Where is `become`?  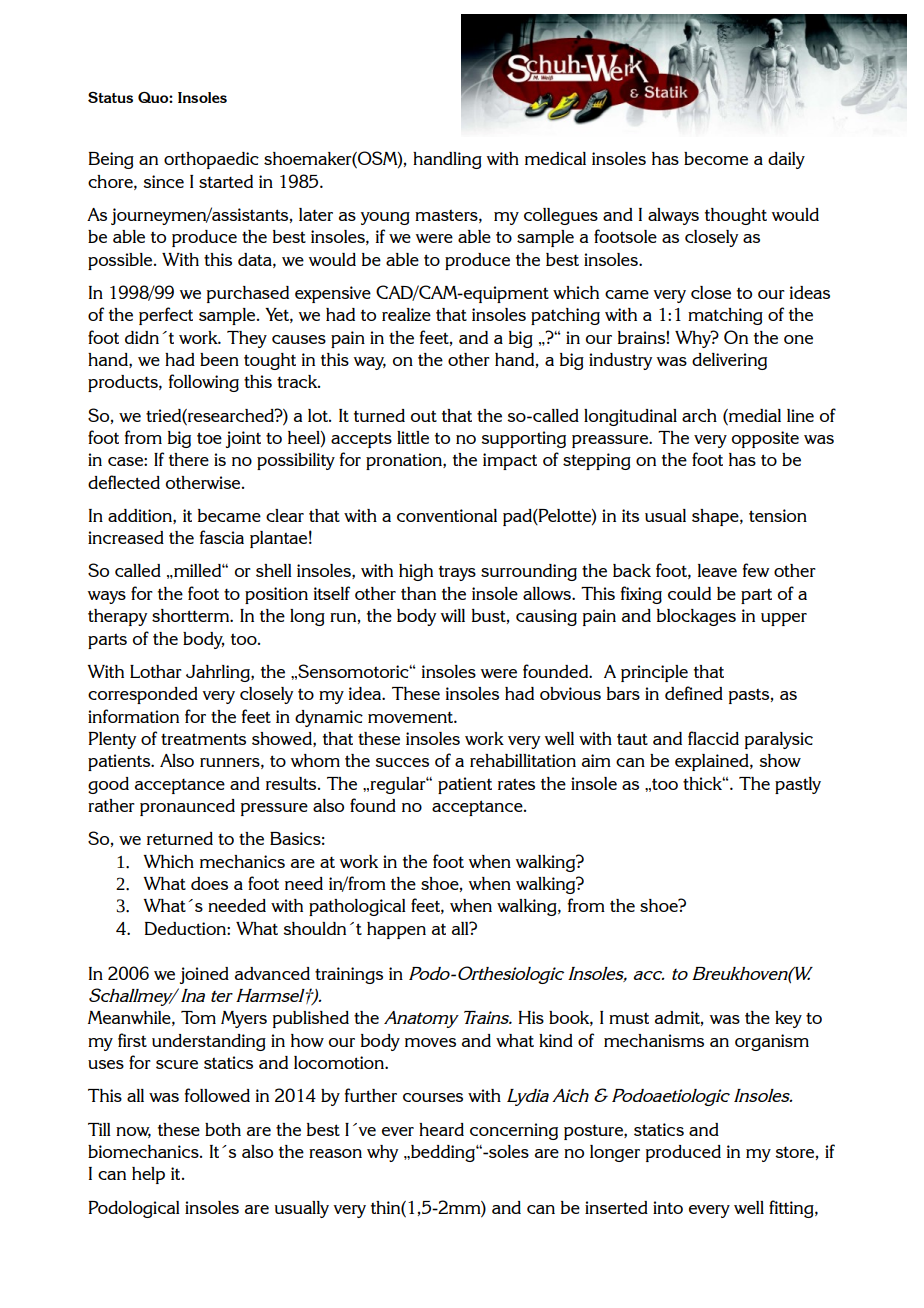 become is located at coordinates (716, 158).
